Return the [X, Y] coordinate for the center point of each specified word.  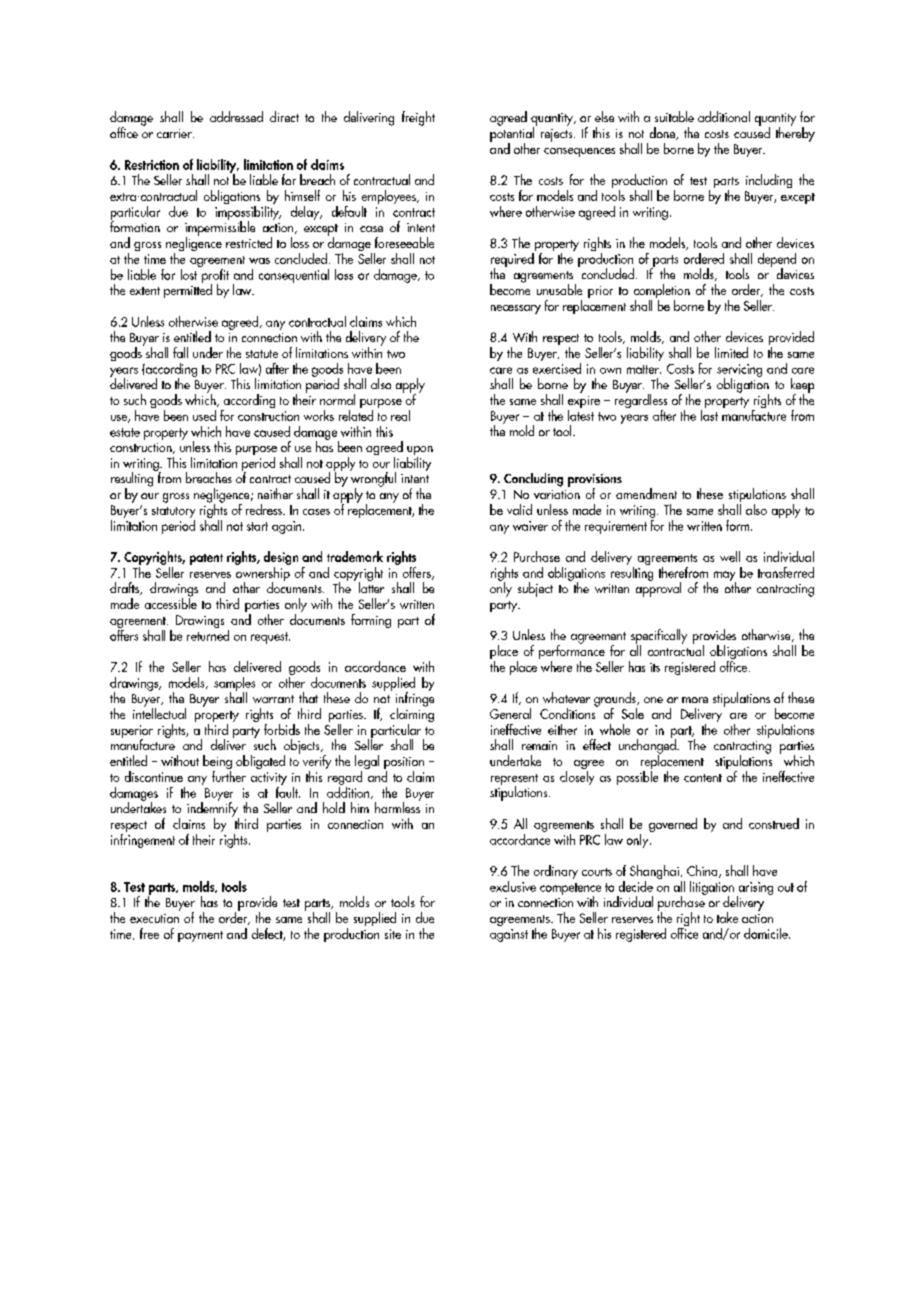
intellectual [159, 712]
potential [512, 134]
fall [180, 352]
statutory [173, 514]
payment [200, 936]
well [730, 556]
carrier [175, 133]
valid [519, 509]
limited [731, 352]
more [695, 700]
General [510, 713]
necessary [516, 309]
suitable [674, 116]
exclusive [513, 886]
